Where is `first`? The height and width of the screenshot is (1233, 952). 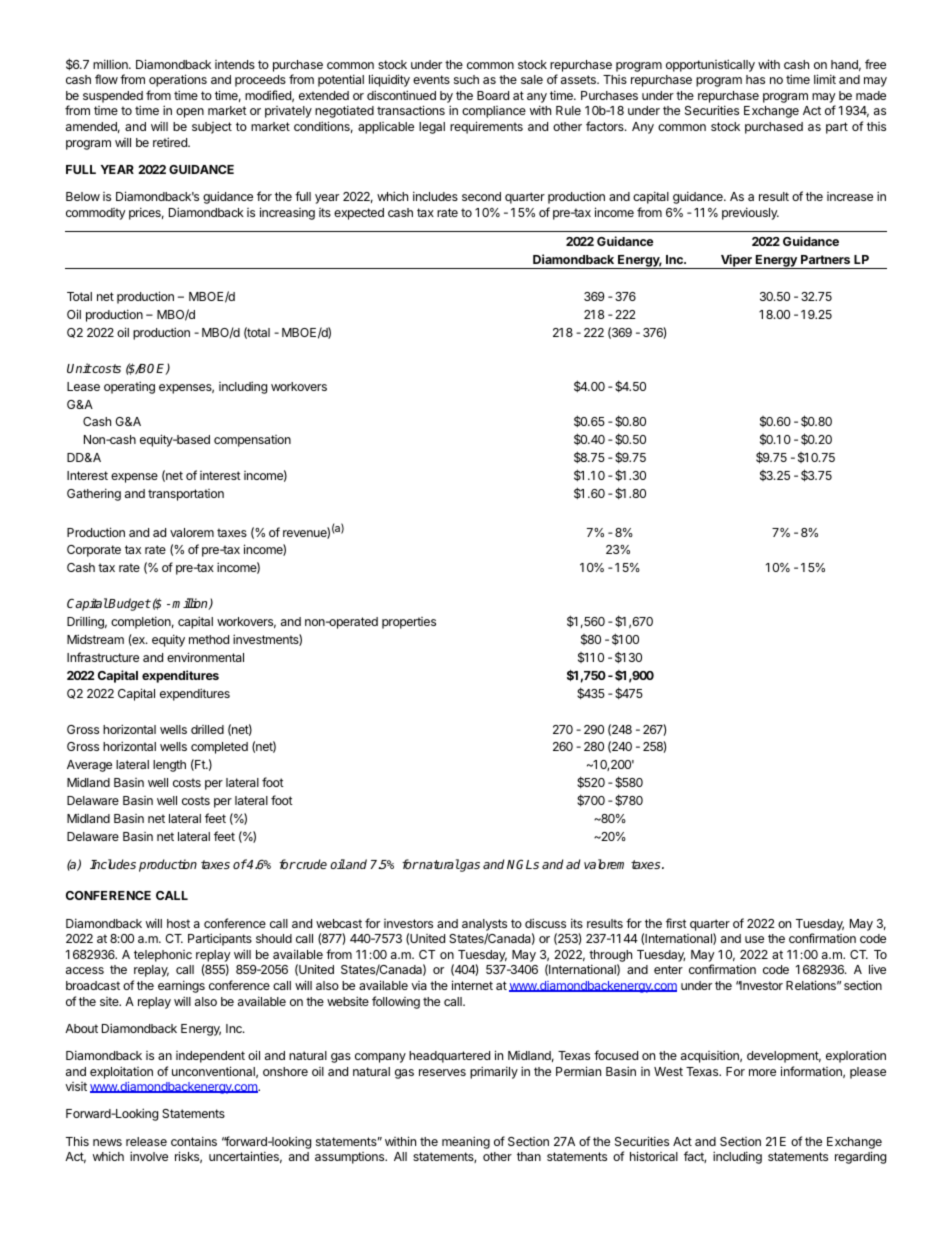
first is located at coordinates (676, 923).
